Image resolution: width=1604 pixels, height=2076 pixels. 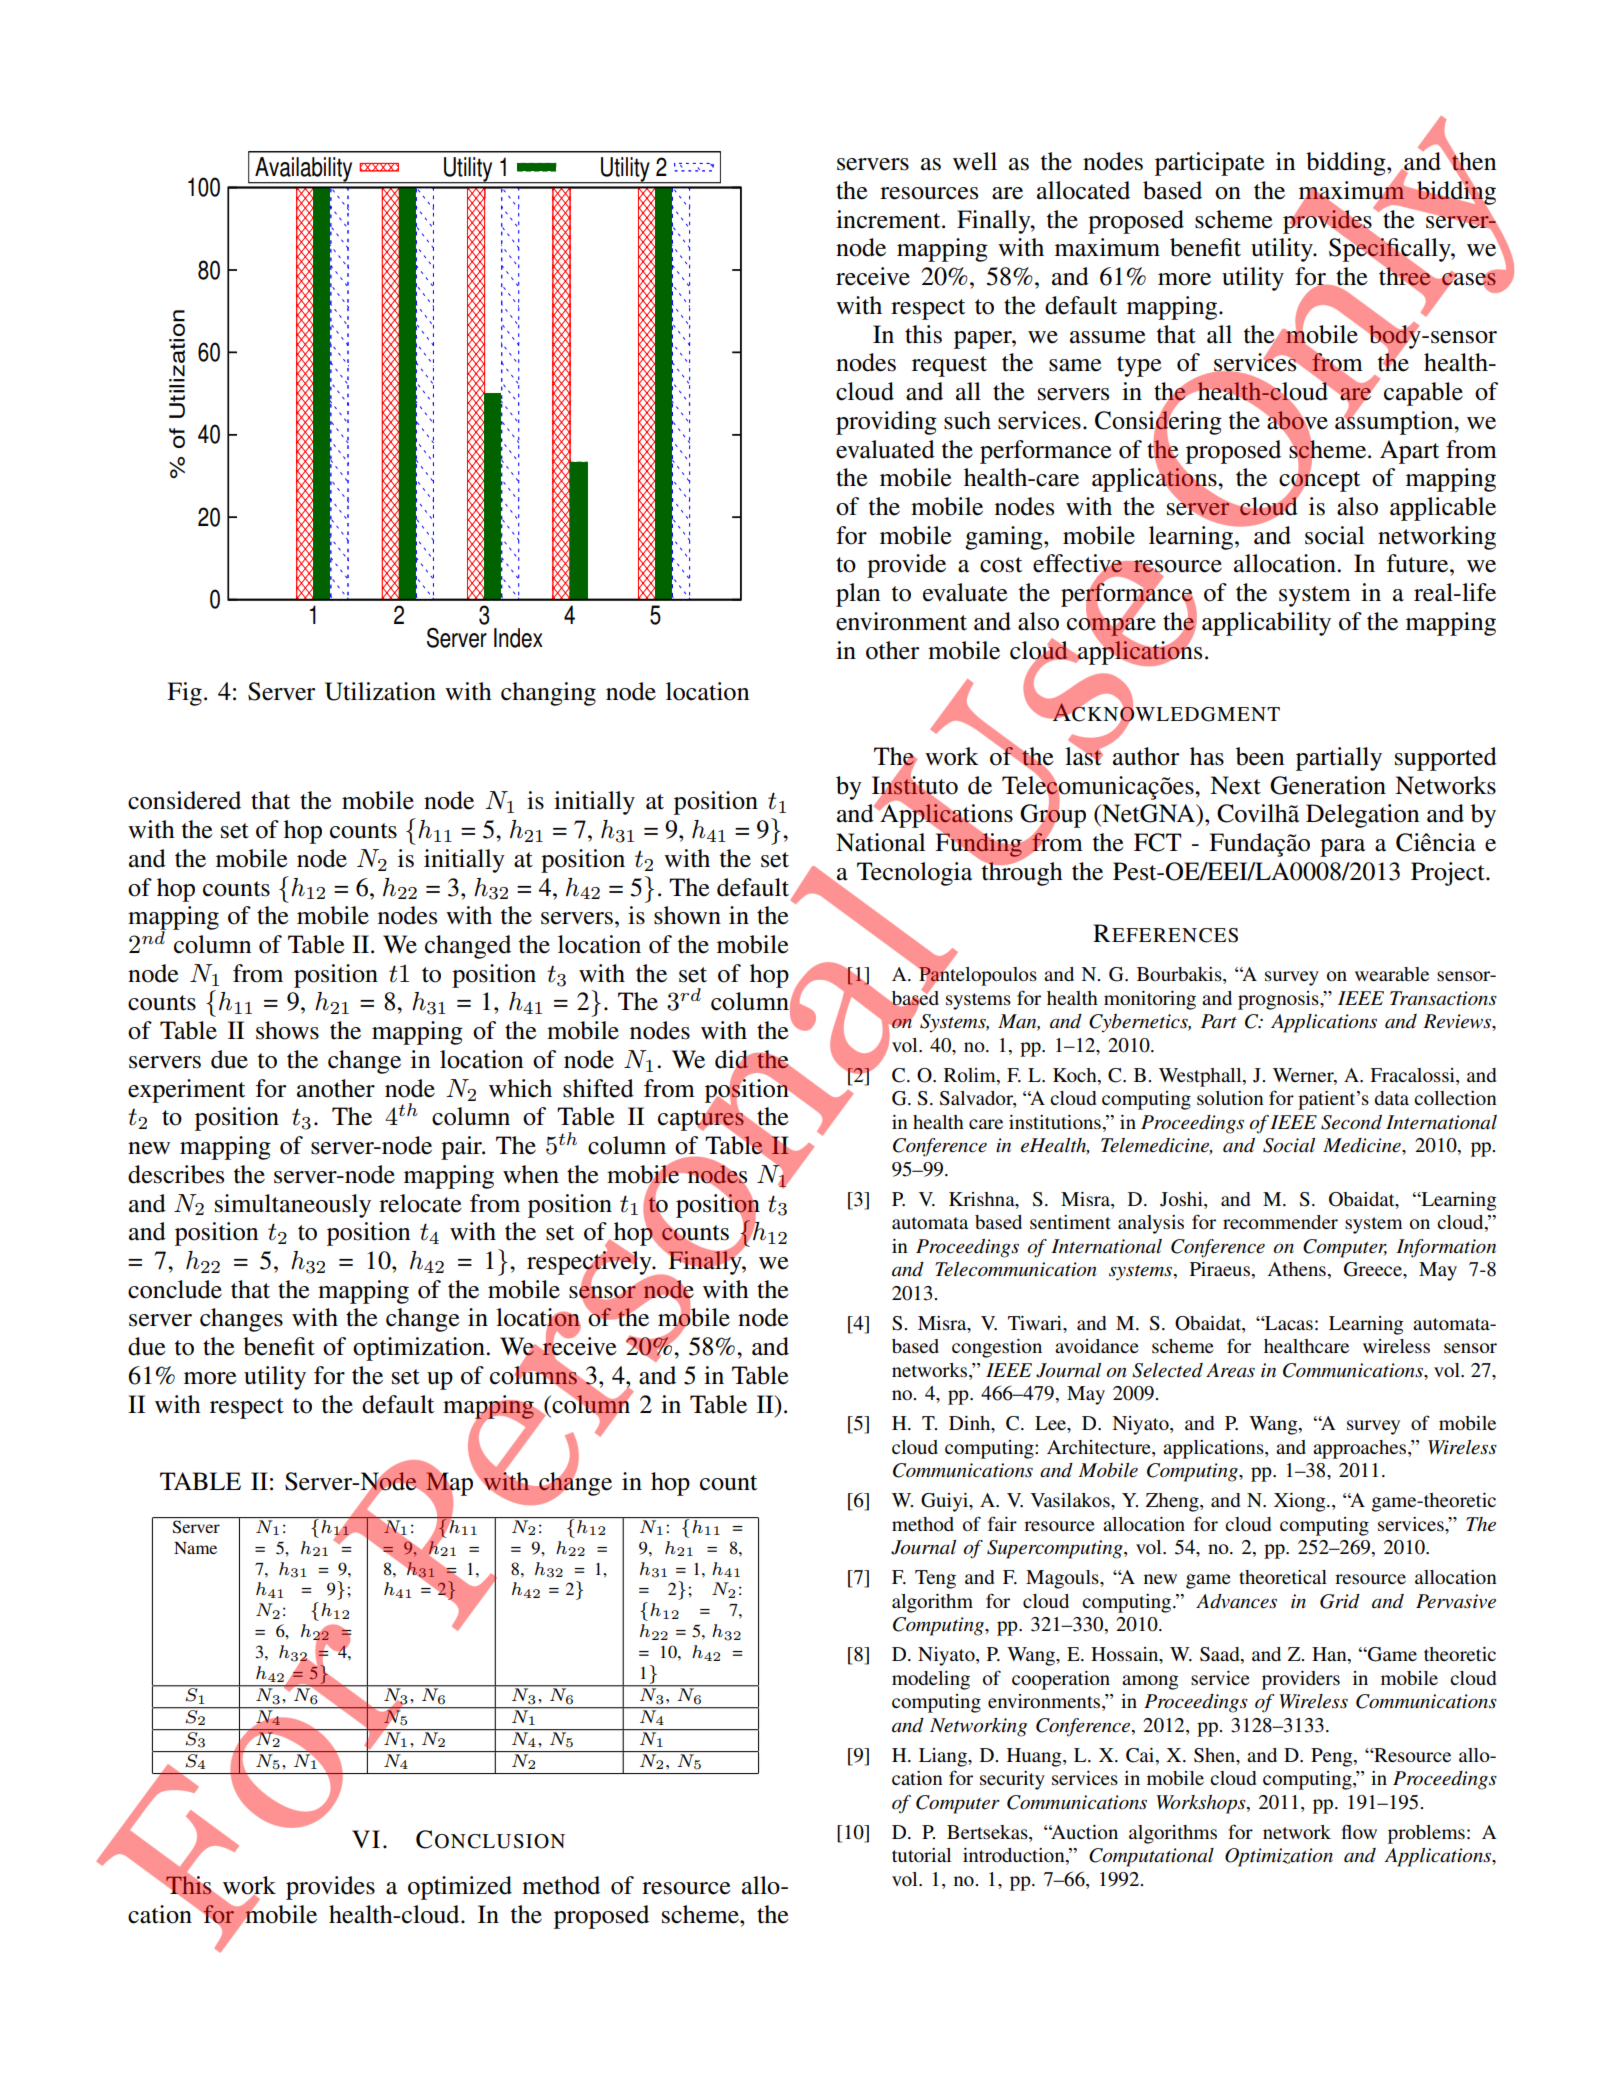 What do you see at coordinates (921, 1855) in the document?
I see `tutorial` at bounding box center [921, 1855].
